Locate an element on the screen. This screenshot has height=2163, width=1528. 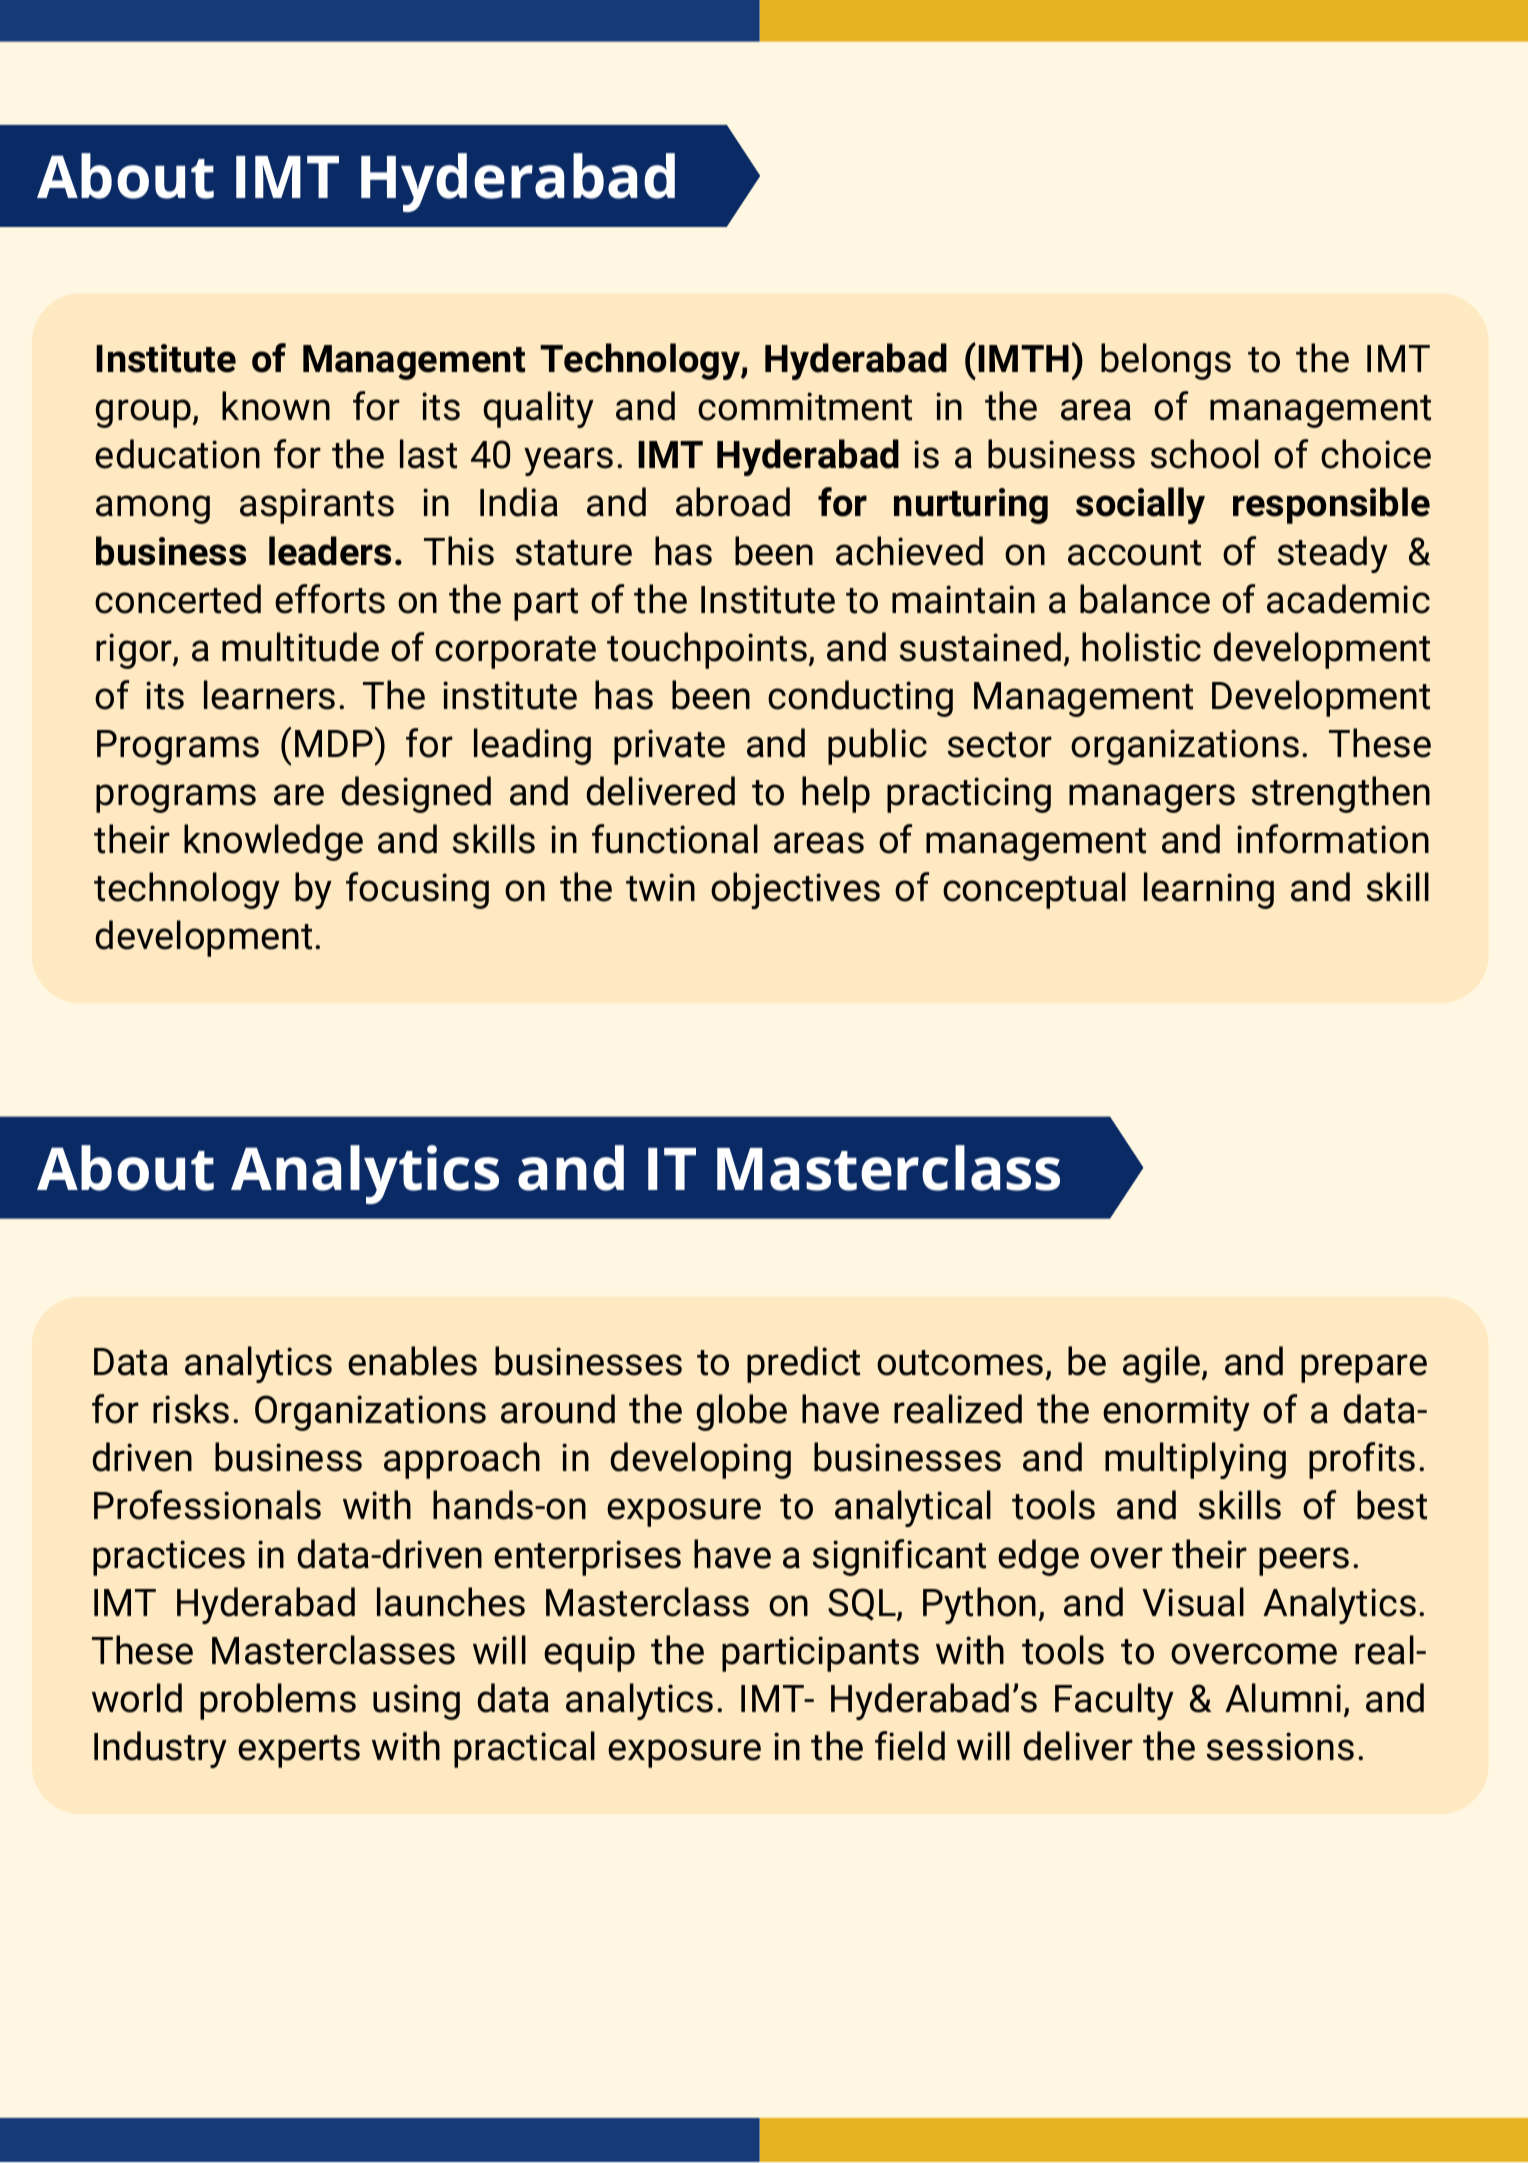
learning is located at coordinates (1209, 890).
